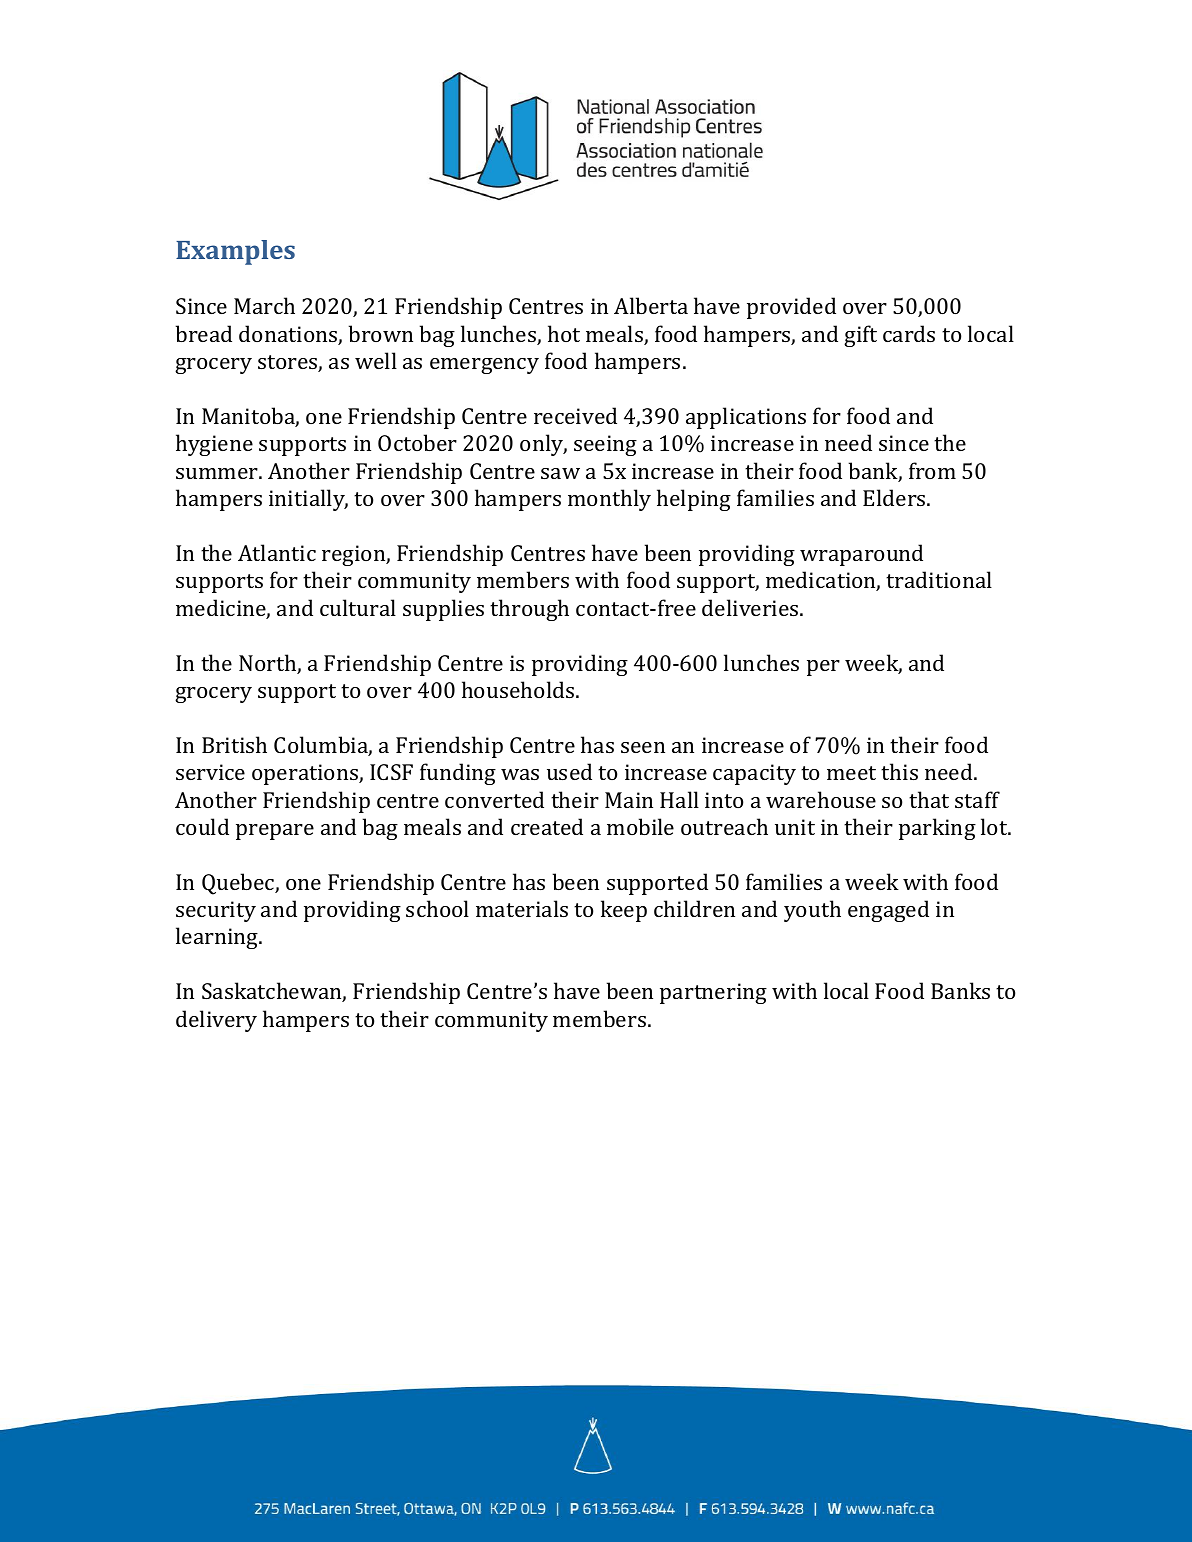 Image resolution: width=1192 pixels, height=1542 pixels. What do you see at coordinates (358, 607) in the document?
I see `cultural` at bounding box center [358, 607].
